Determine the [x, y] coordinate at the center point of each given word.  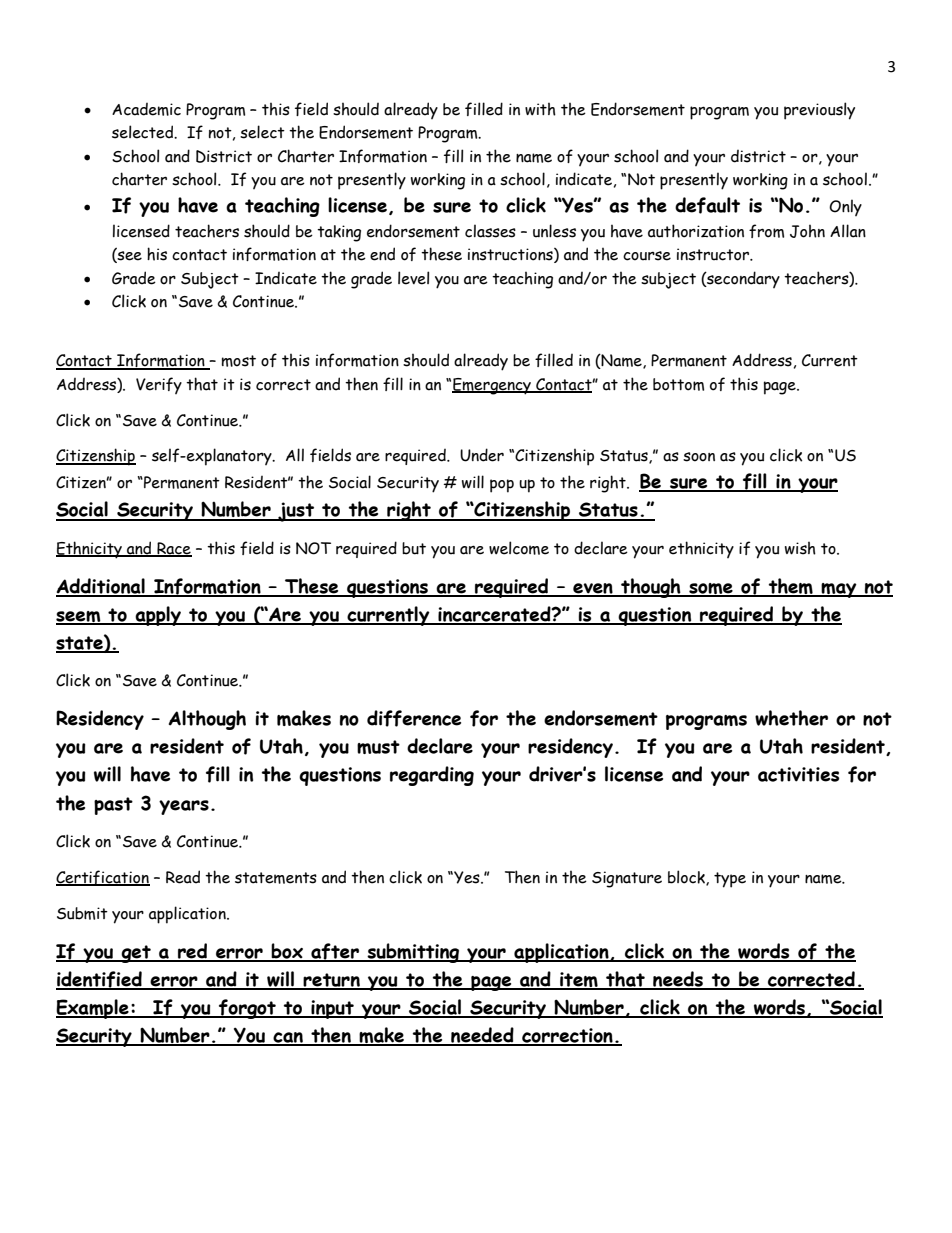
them [790, 587]
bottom [678, 384]
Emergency [492, 386]
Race [173, 549]
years [184, 807]
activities [798, 774]
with [540, 109]
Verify [159, 385]
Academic [146, 109]
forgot [247, 1009]
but [414, 548]
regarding [432, 776]
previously [819, 111]
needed [482, 1036]
